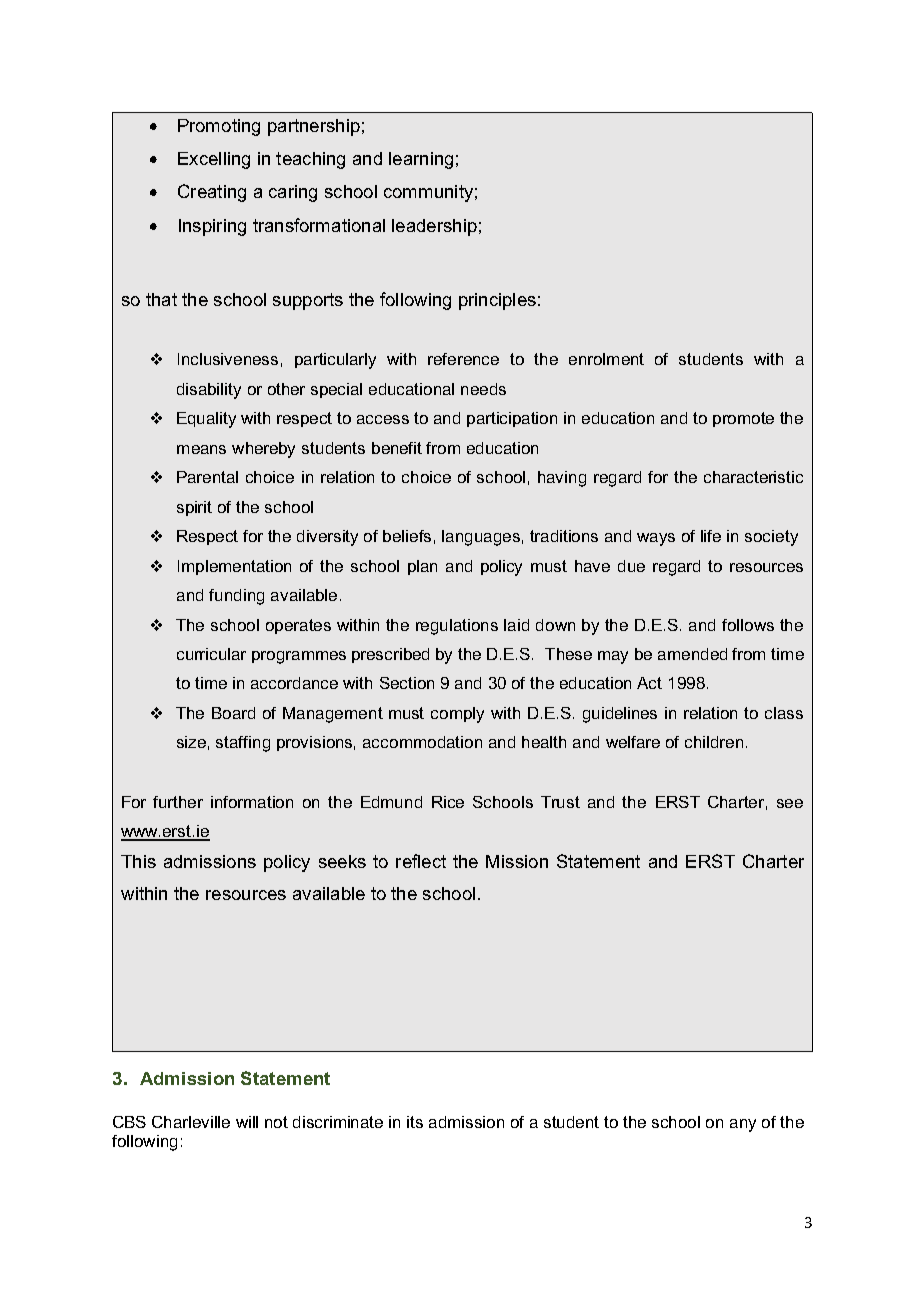  Describe the element at coordinates (483, 389) in the screenshot. I see `needs` at that location.
